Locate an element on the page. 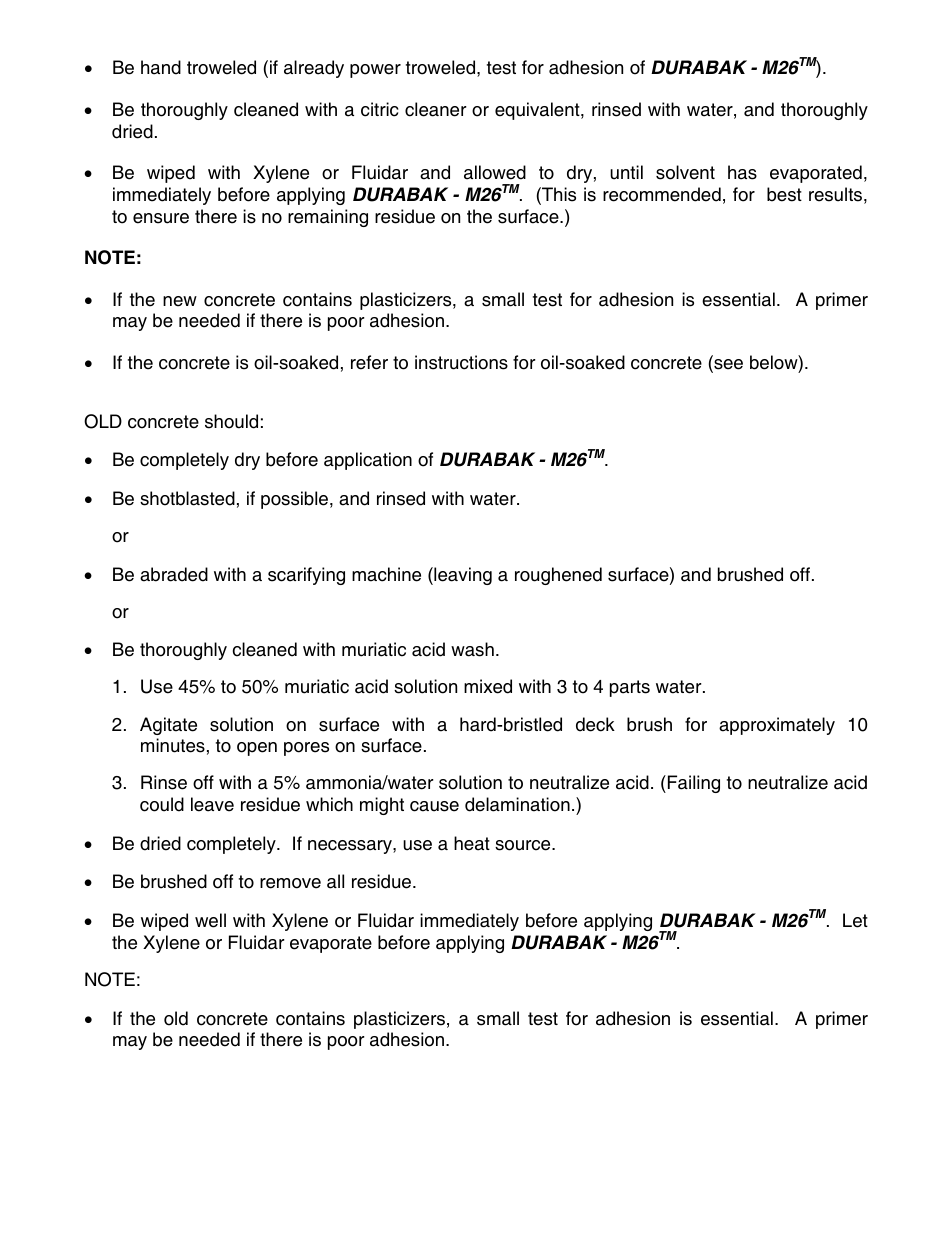 The width and height of the image is (952, 1233). instructions is located at coordinates (461, 362).
